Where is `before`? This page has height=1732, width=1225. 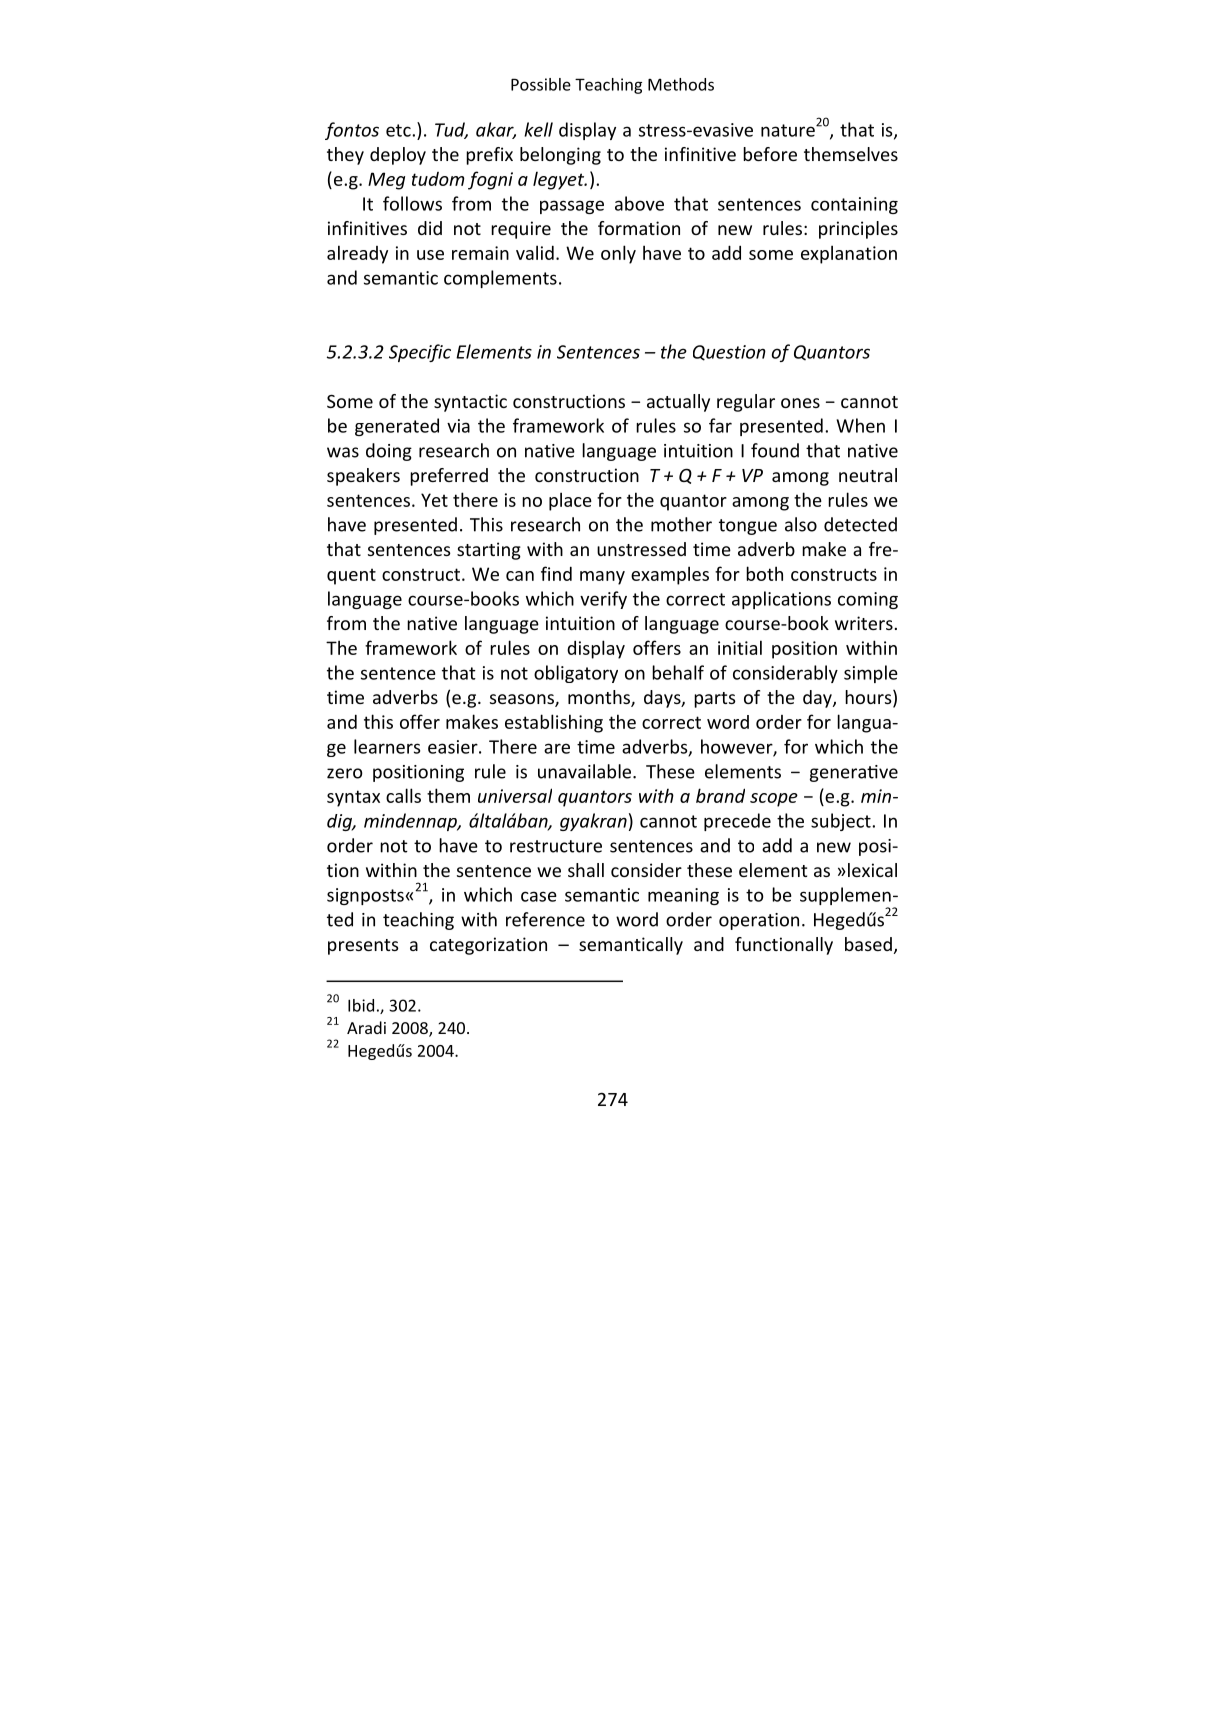
before is located at coordinates (770, 154).
